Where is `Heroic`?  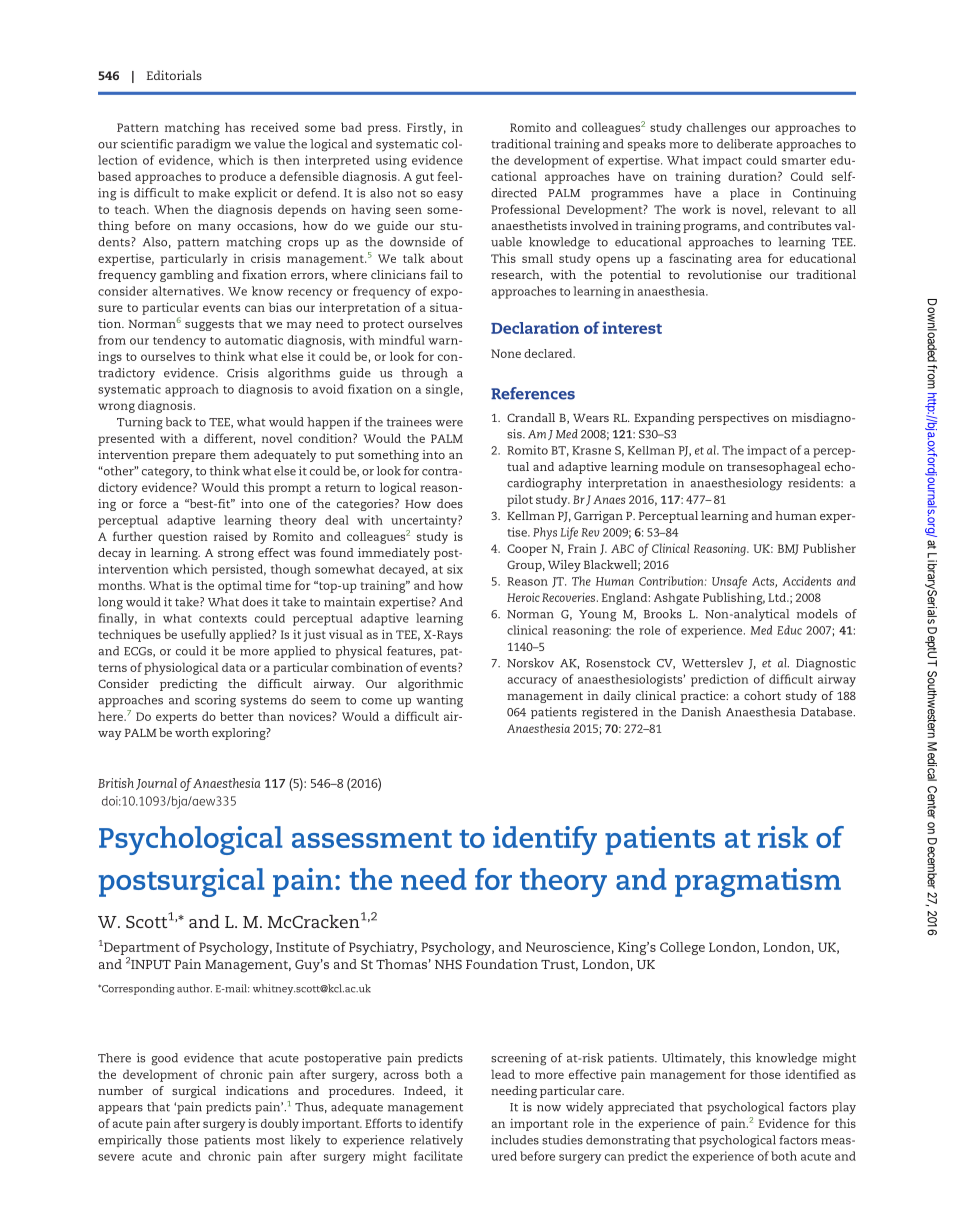
Heroic is located at coordinates (523, 597).
